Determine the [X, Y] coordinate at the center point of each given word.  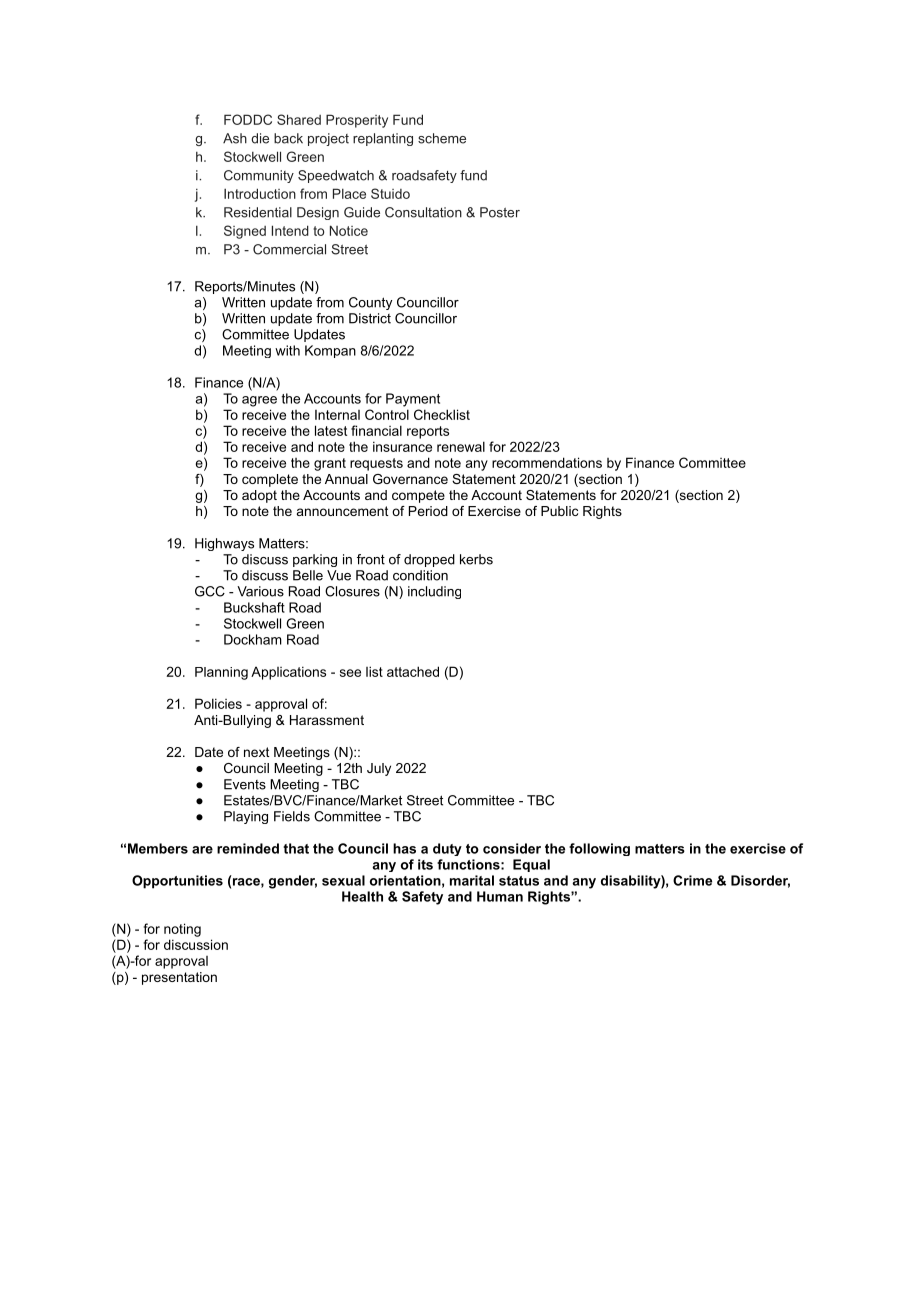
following [599, 849]
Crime [692, 880]
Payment [413, 400]
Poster [500, 212]
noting [182, 930]
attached [413, 671]
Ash [235, 138]
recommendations [547, 462]
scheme [442, 138]
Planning [221, 673]
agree [259, 401]
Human [500, 896]
